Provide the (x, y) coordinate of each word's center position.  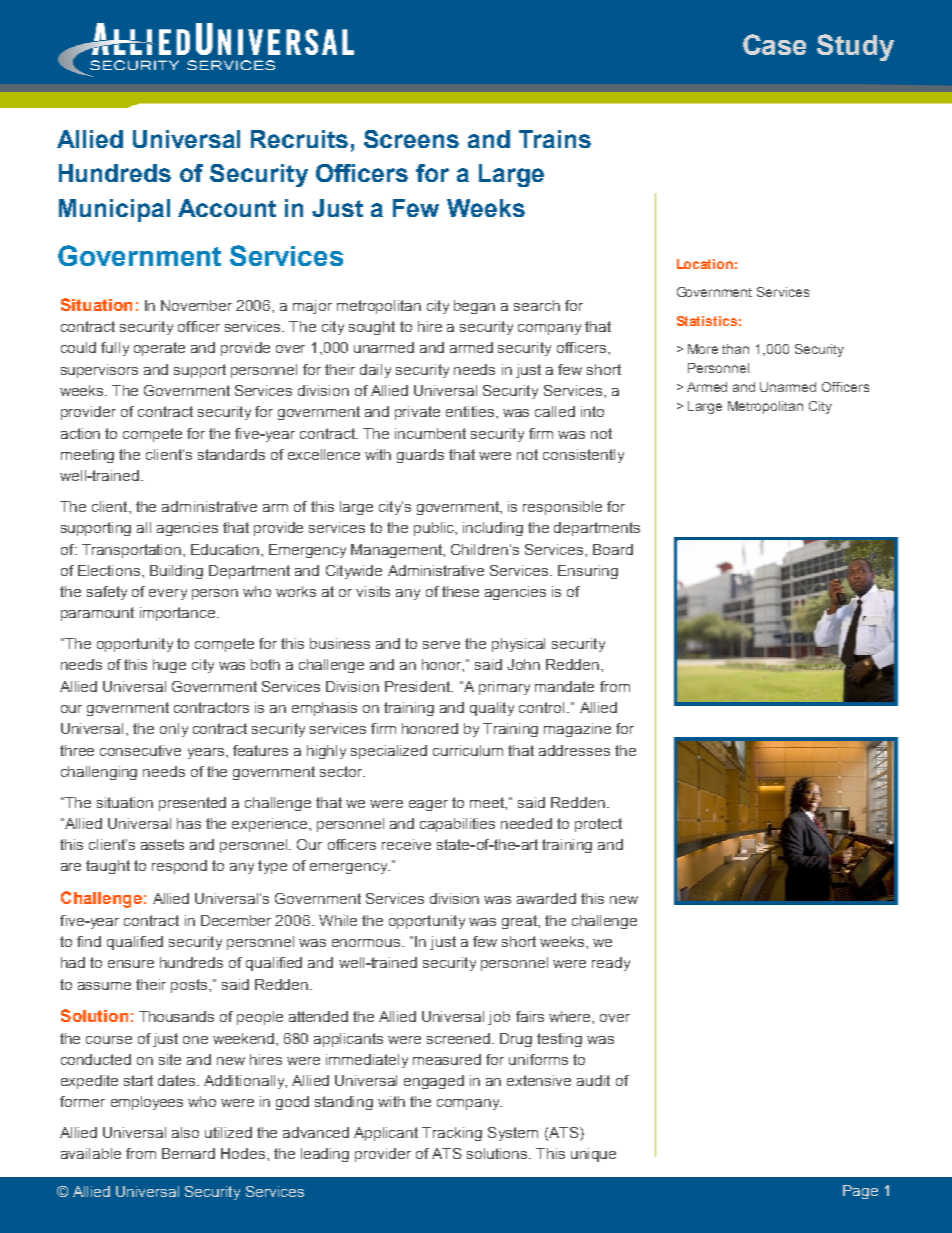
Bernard (188, 1153)
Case (774, 44)
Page (860, 1192)
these (460, 591)
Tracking (452, 1134)
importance (179, 614)
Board (613, 549)
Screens (411, 139)
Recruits (299, 139)
